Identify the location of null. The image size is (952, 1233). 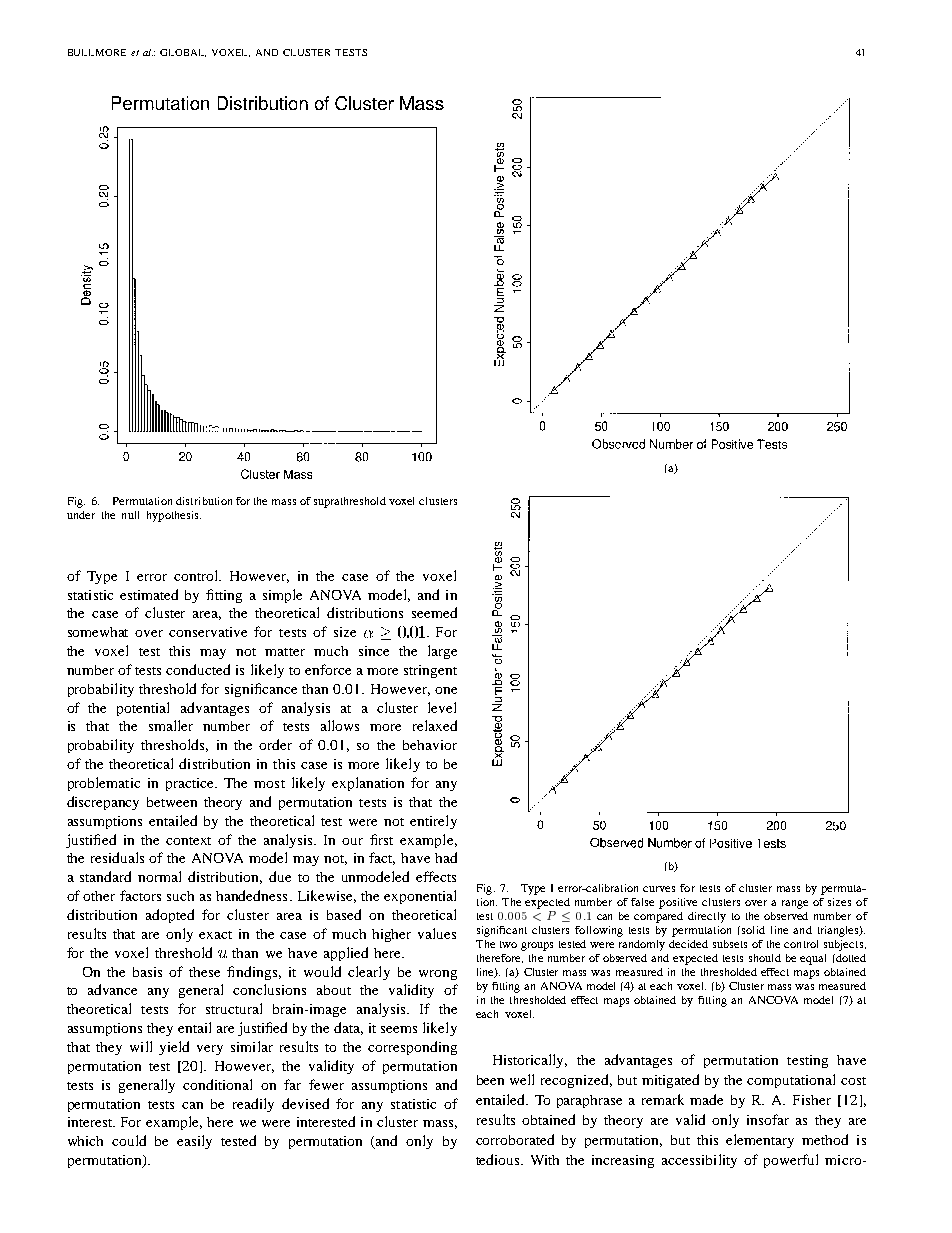
(130, 515).
